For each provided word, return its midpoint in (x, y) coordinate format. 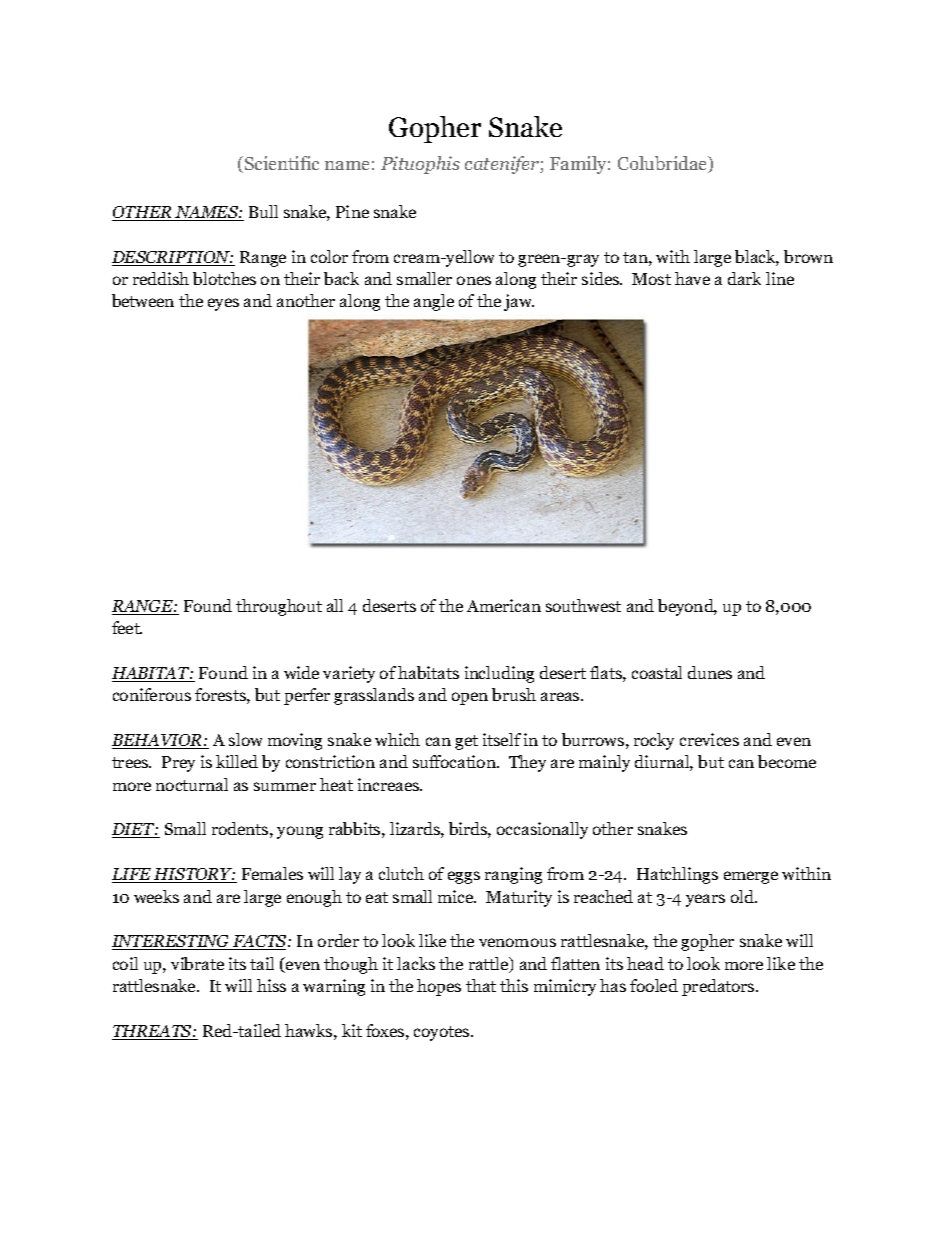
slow (245, 739)
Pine (352, 211)
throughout (279, 607)
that (481, 985)
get (466, 742)
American (504, 605)
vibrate (197, 963)
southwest (583, 605)
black (757, 258)
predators (719, 987)
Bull (263, 211)
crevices (709, 739)
